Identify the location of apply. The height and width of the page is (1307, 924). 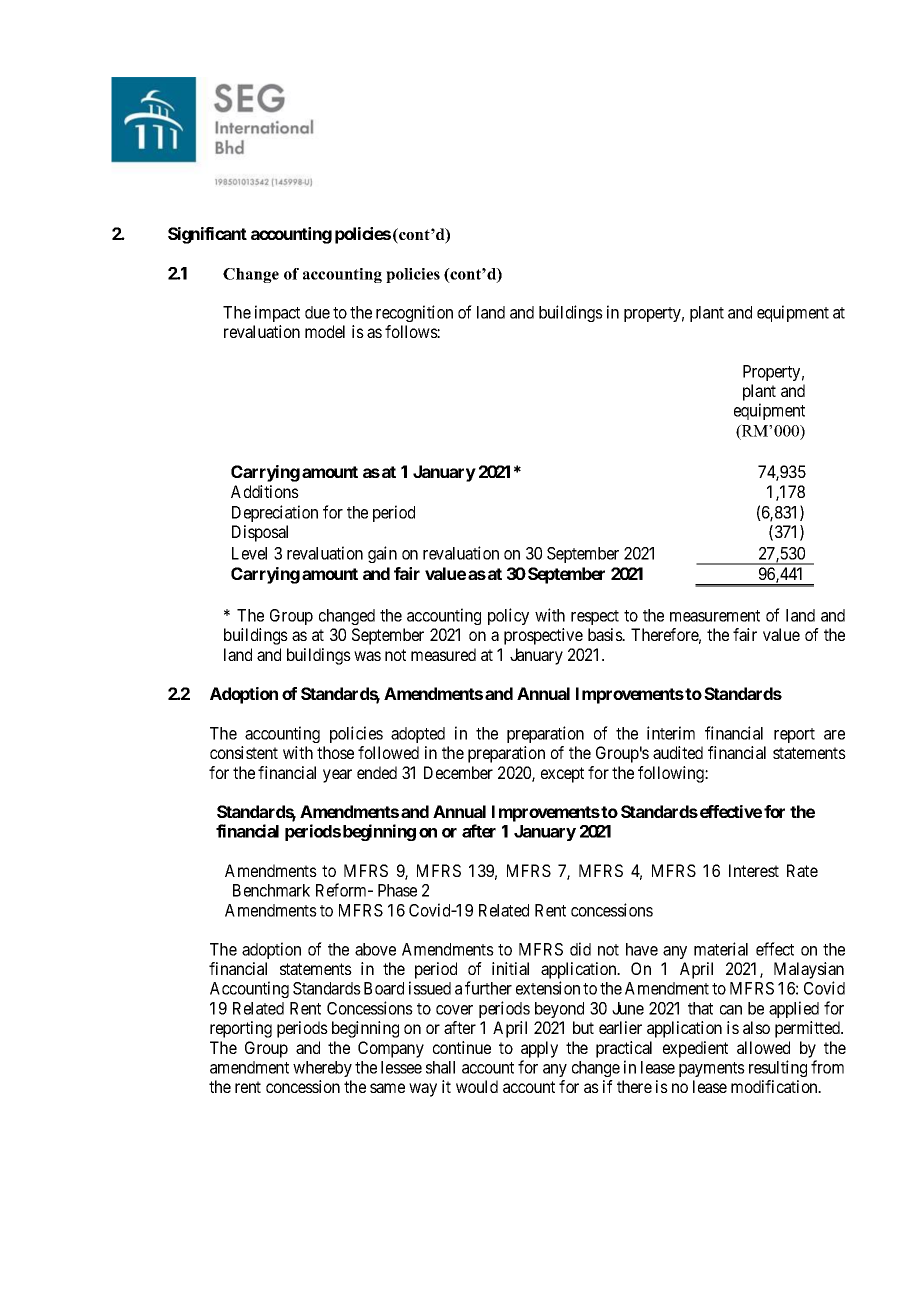
(539, 1049).
